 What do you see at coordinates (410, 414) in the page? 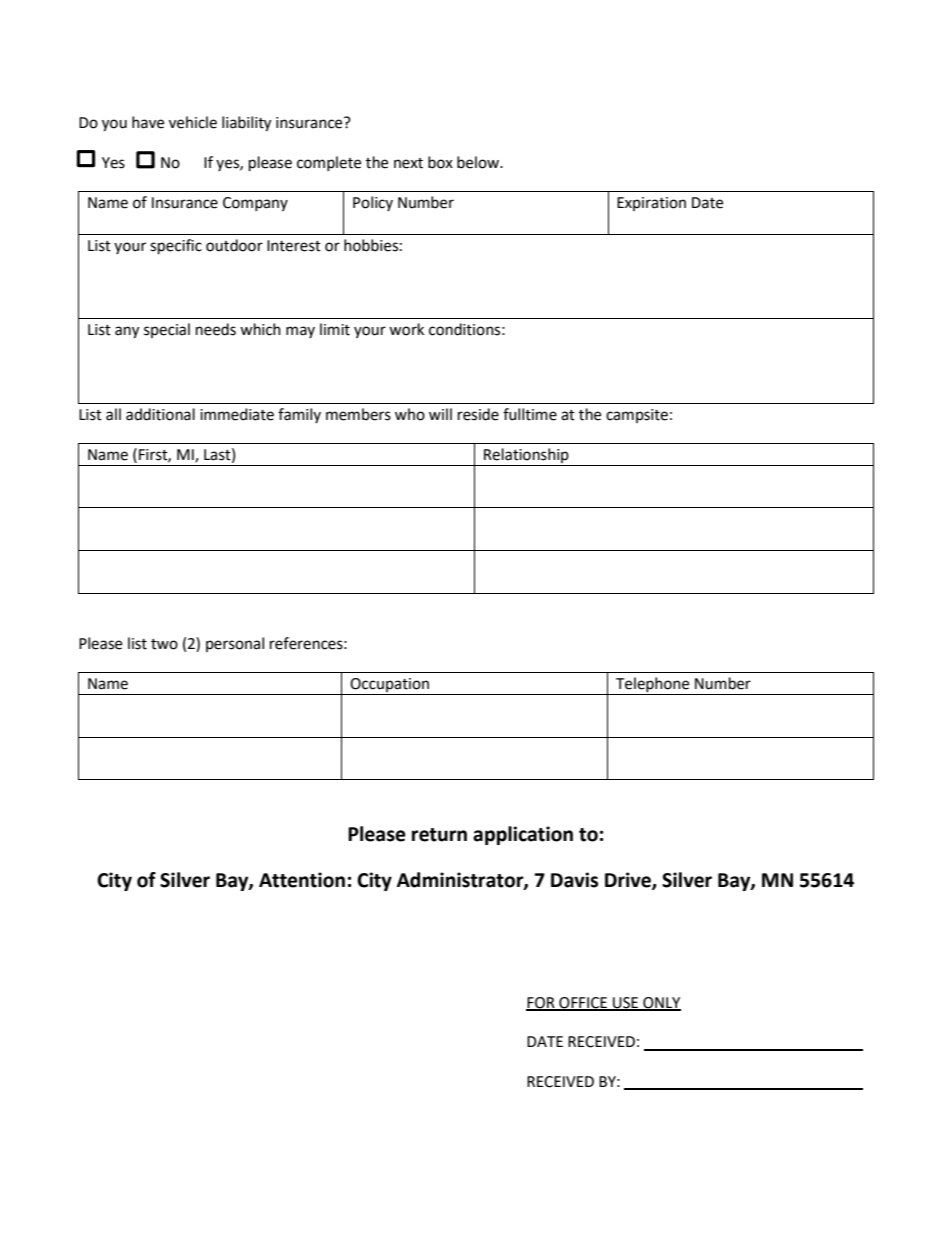
I see `who` at bounding box center [410, 414].
